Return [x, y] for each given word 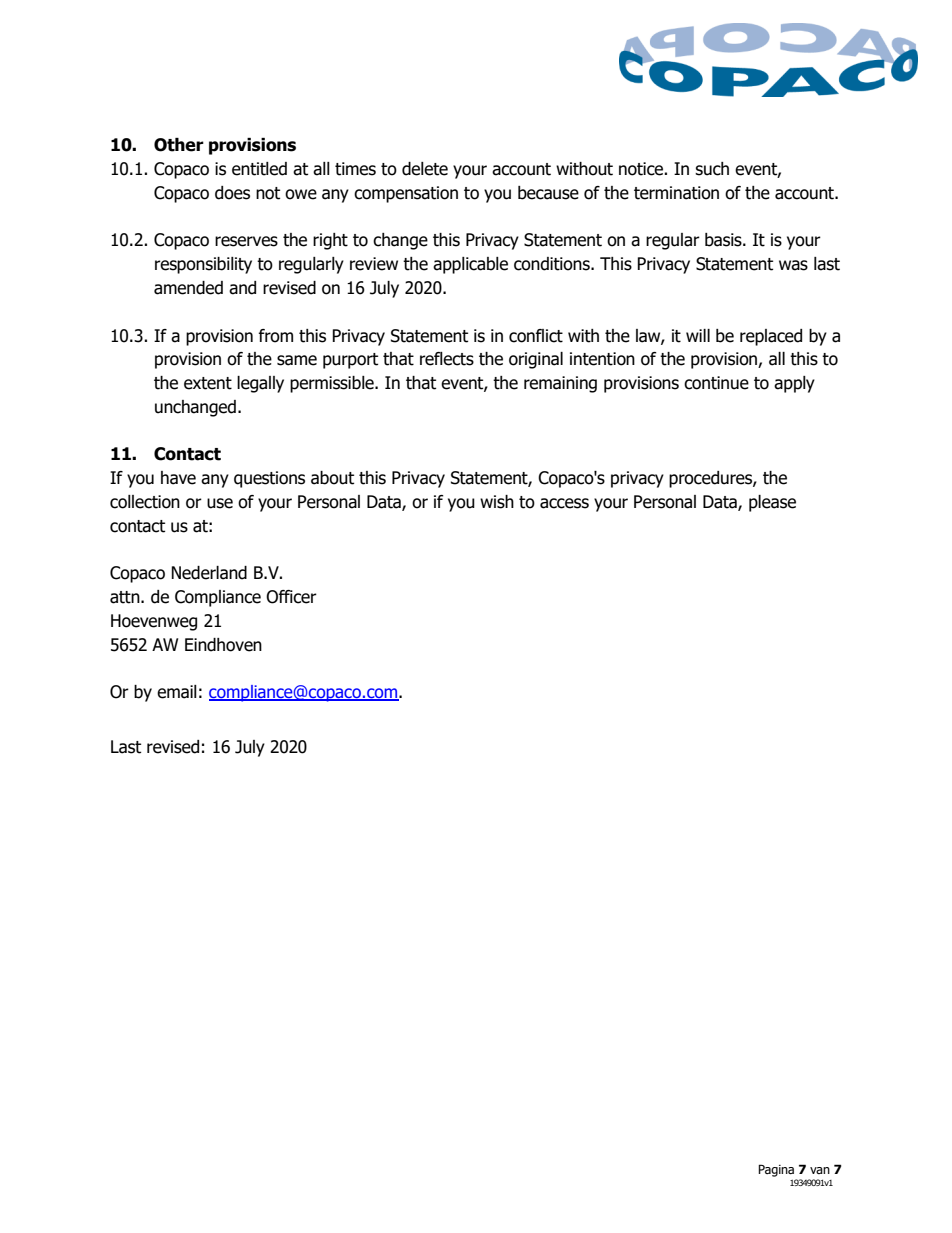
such [712, 169]
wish [497, 502]
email [177, 692]
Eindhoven [223, 645]
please [772, 503]
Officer [291, 597]
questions [269, 479]
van [820, 1170]
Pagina [776, 1170]
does [232, 193]
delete [425, 169]
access [564, 503]
